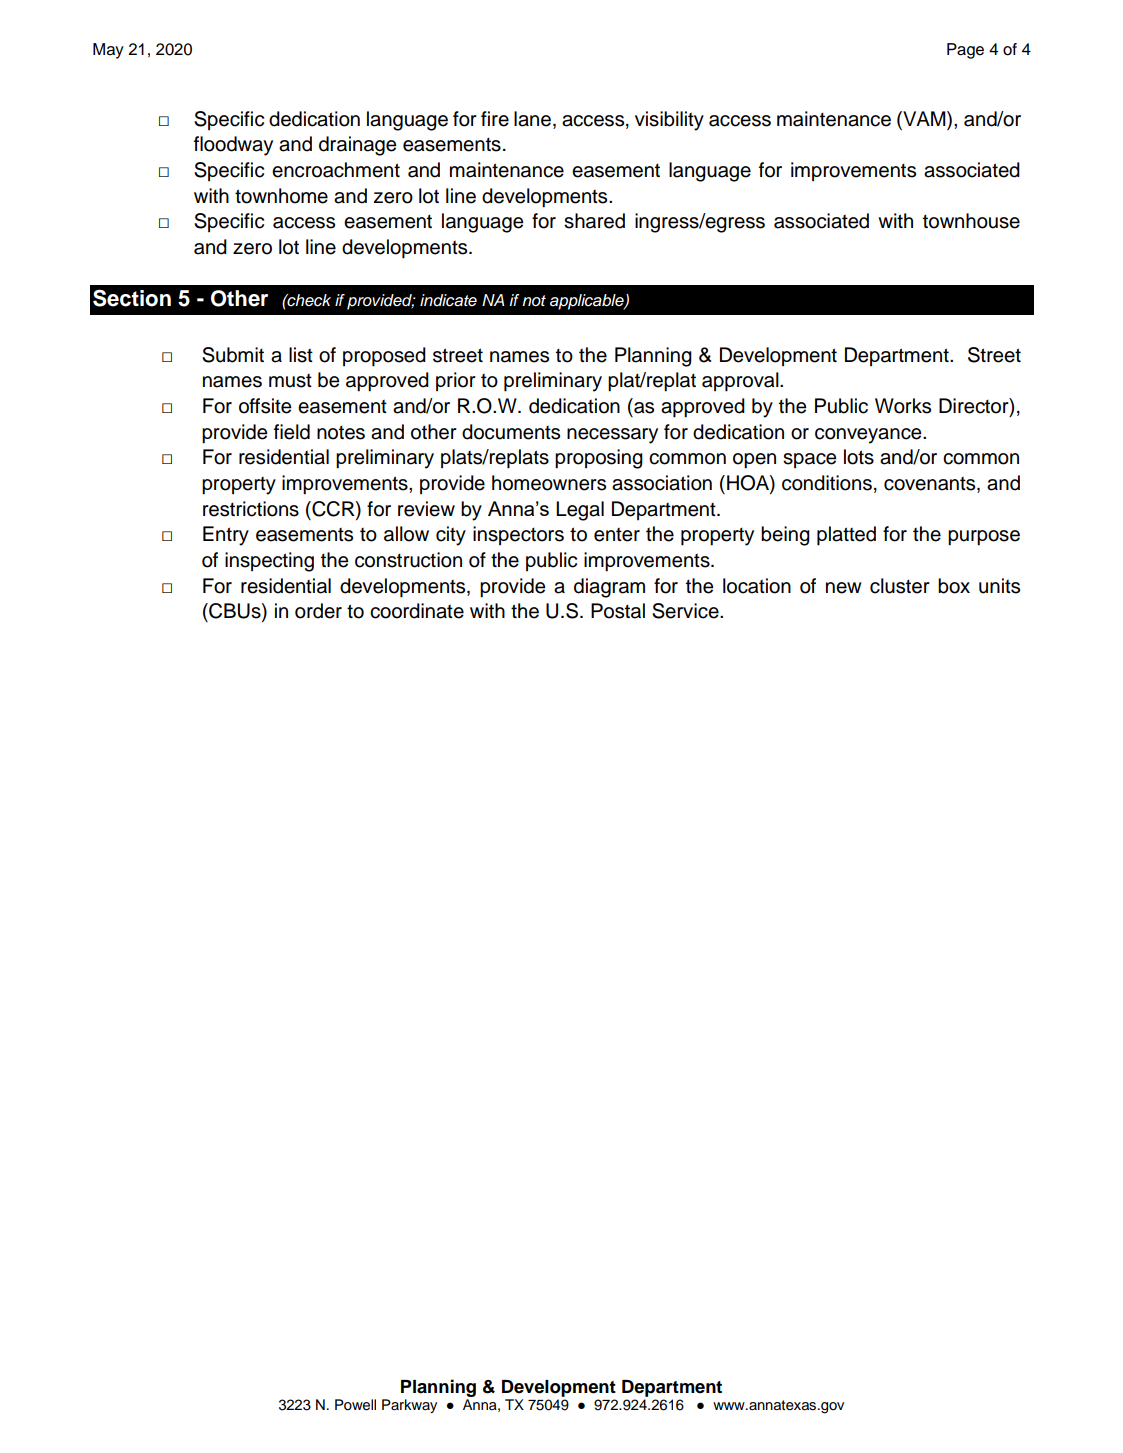 This page has width=1123, height=1453. I want to click on coordinate, so click(417, 611).
